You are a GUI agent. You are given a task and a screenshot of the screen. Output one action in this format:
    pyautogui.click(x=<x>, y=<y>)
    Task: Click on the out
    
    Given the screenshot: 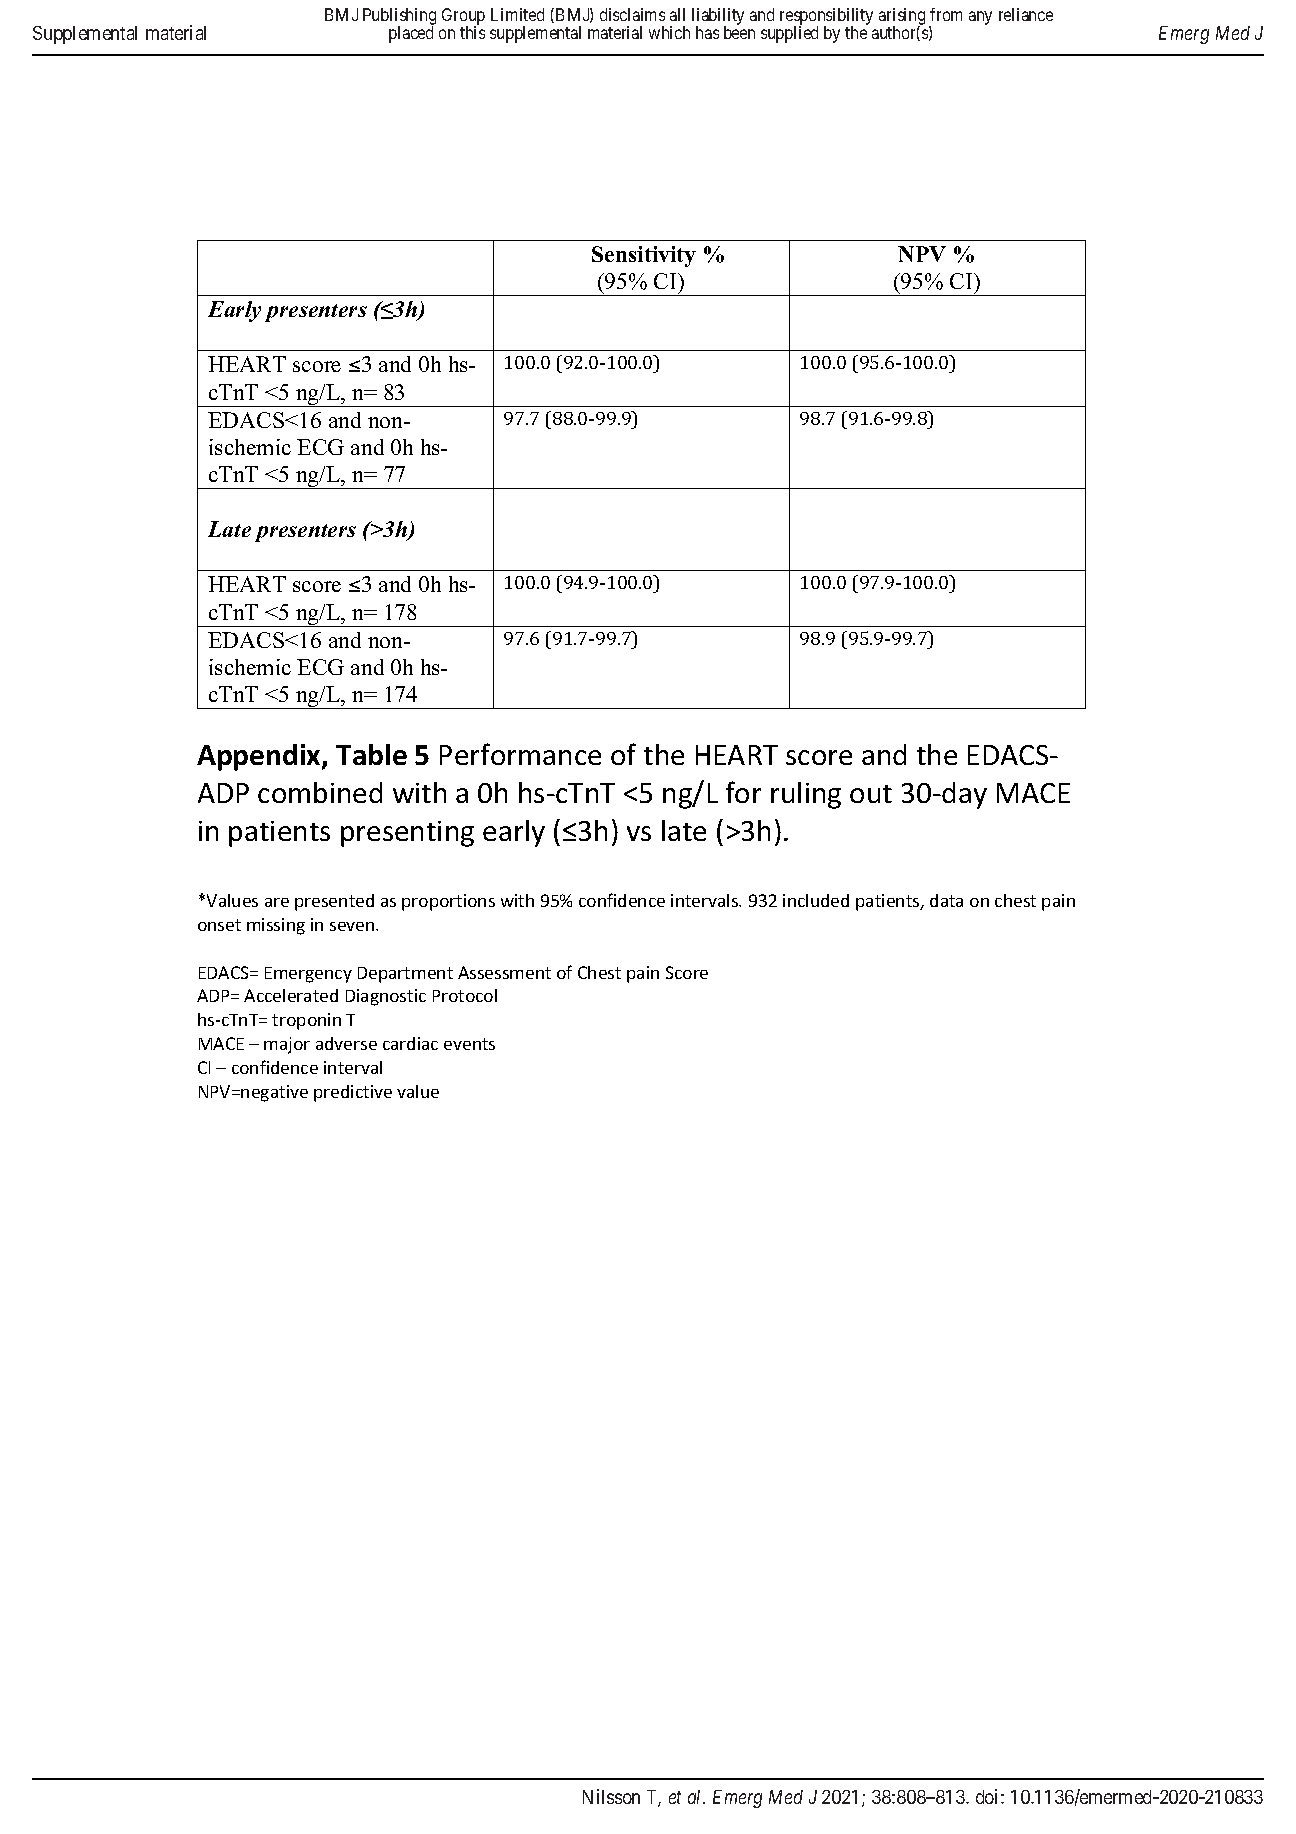 What is the action you would take?
    pyautogui.click(x=871, y=794)
